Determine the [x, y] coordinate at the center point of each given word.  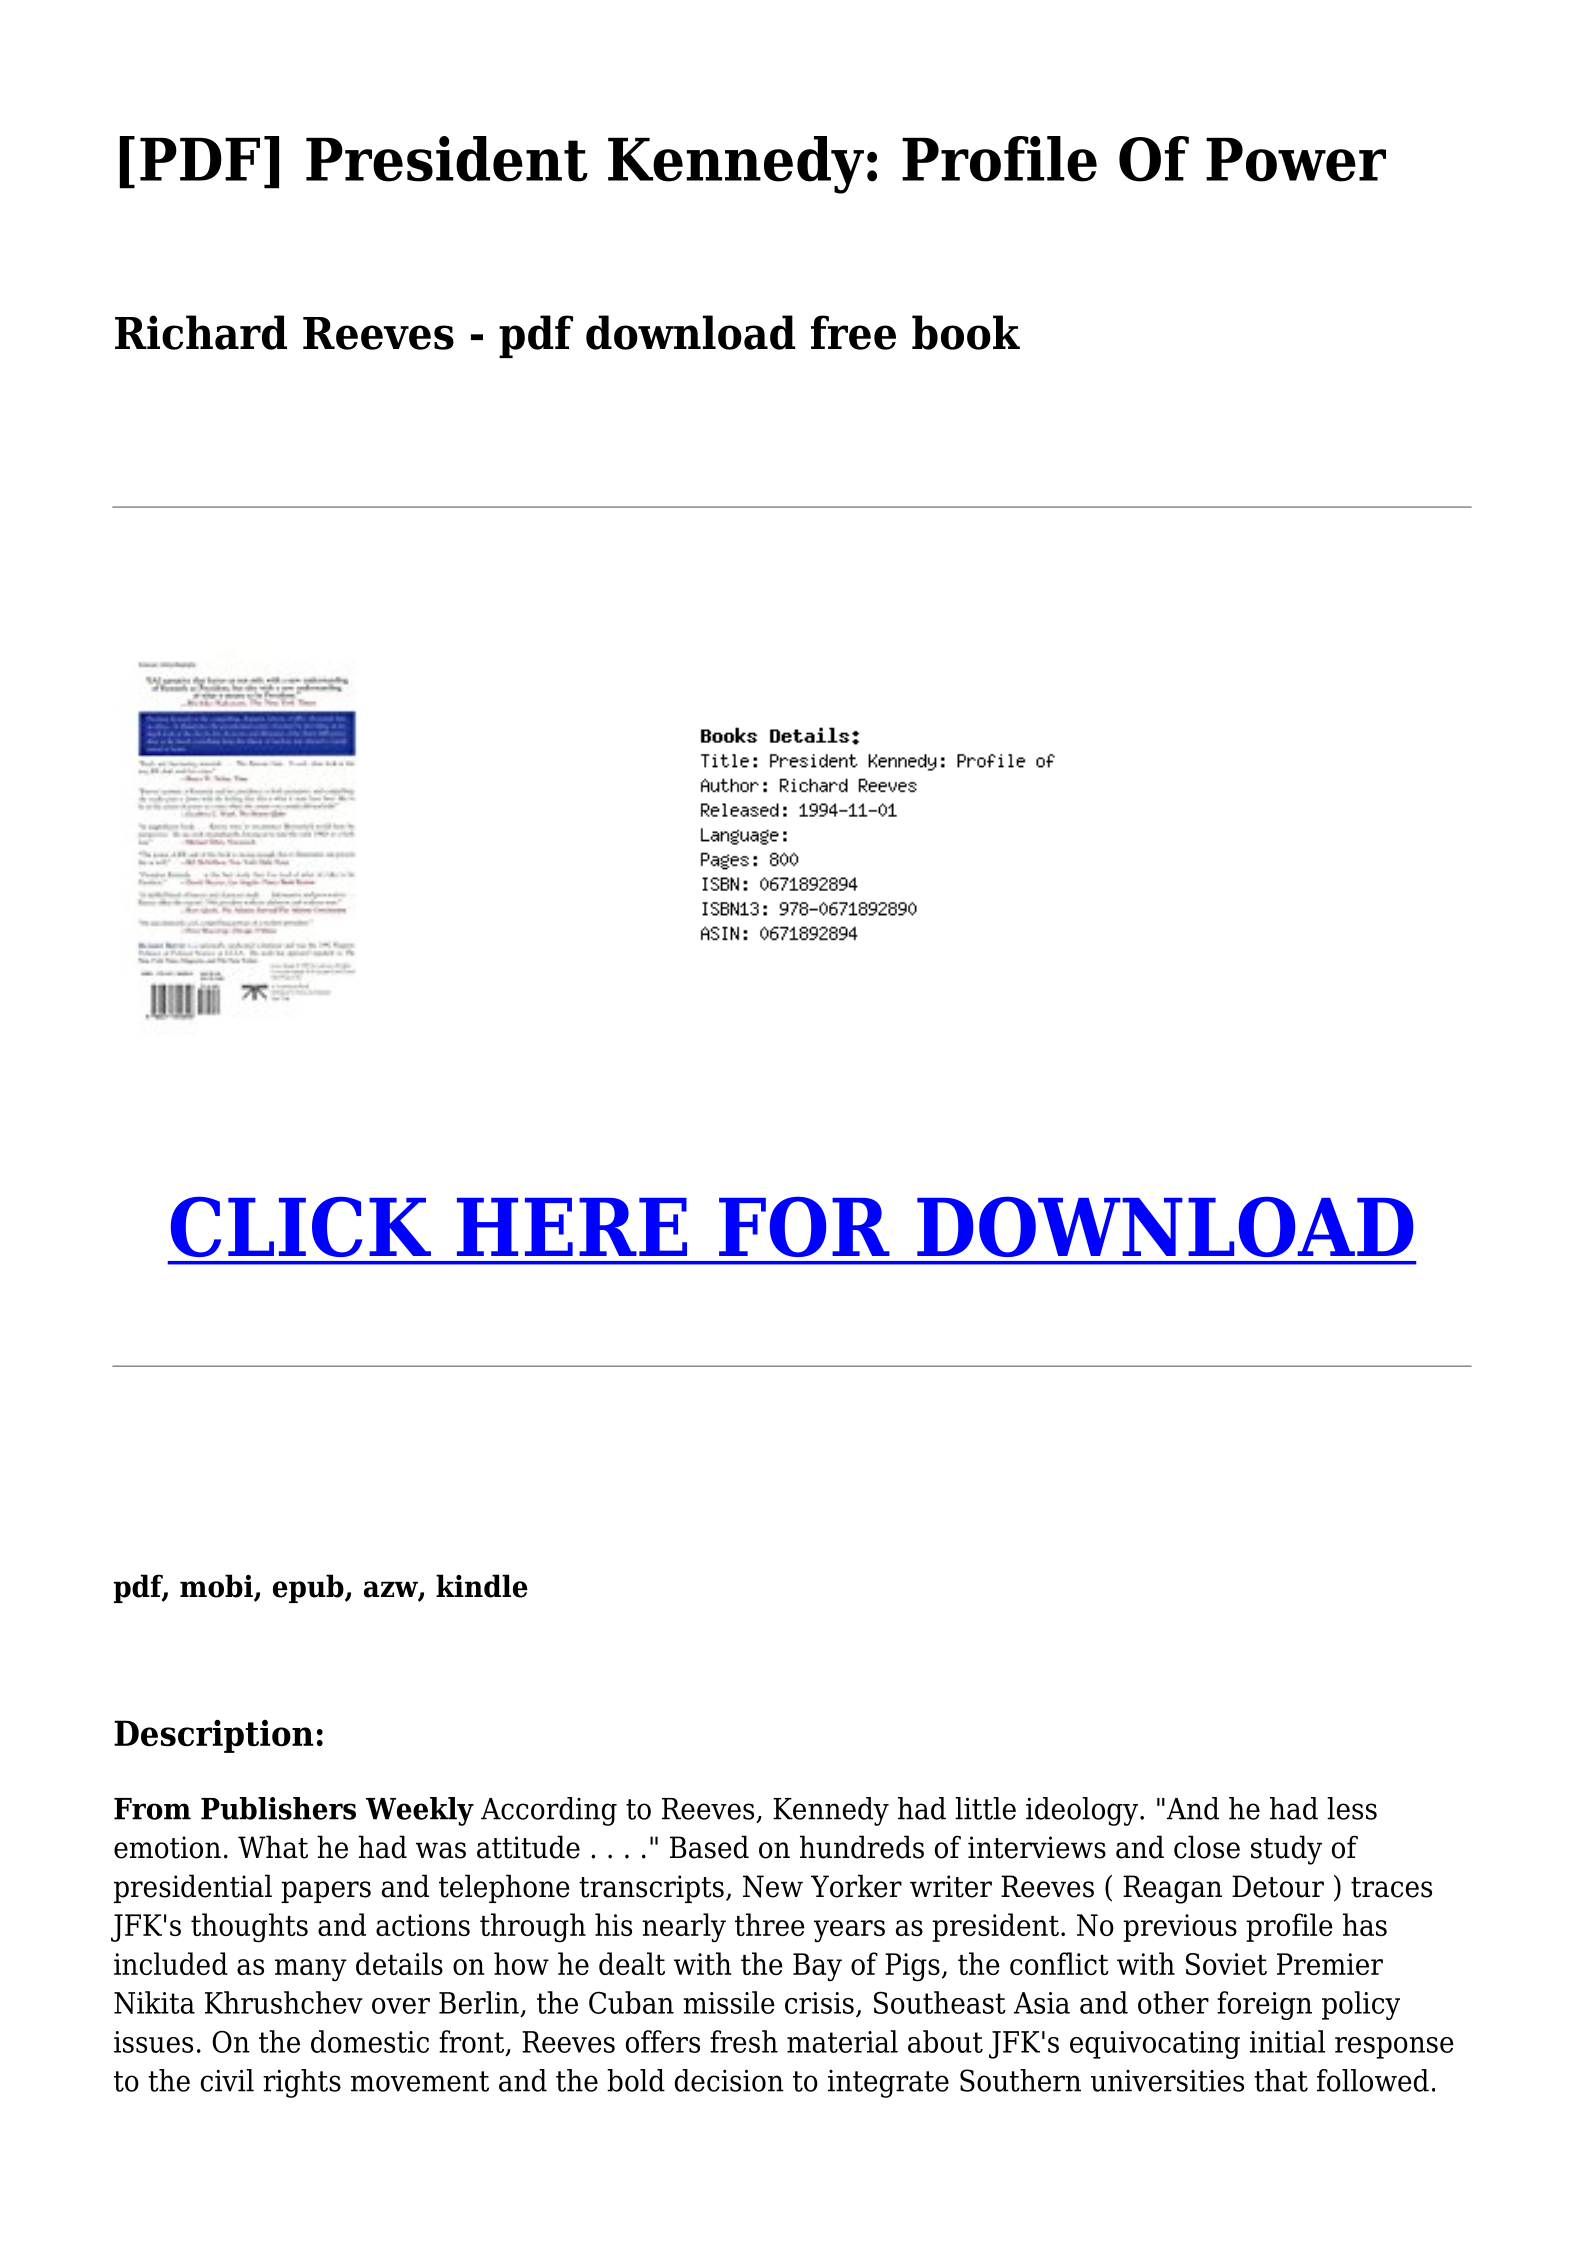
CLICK [301, 1227]
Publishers [278, 1808]
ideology [1082, 1811]
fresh [744, 2041]
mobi [217, 1587]
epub [309, 1588]
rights [302, 2083]
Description [214, 1736]
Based [709, 1847]
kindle [482, 1586]
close [1207, 1847]
